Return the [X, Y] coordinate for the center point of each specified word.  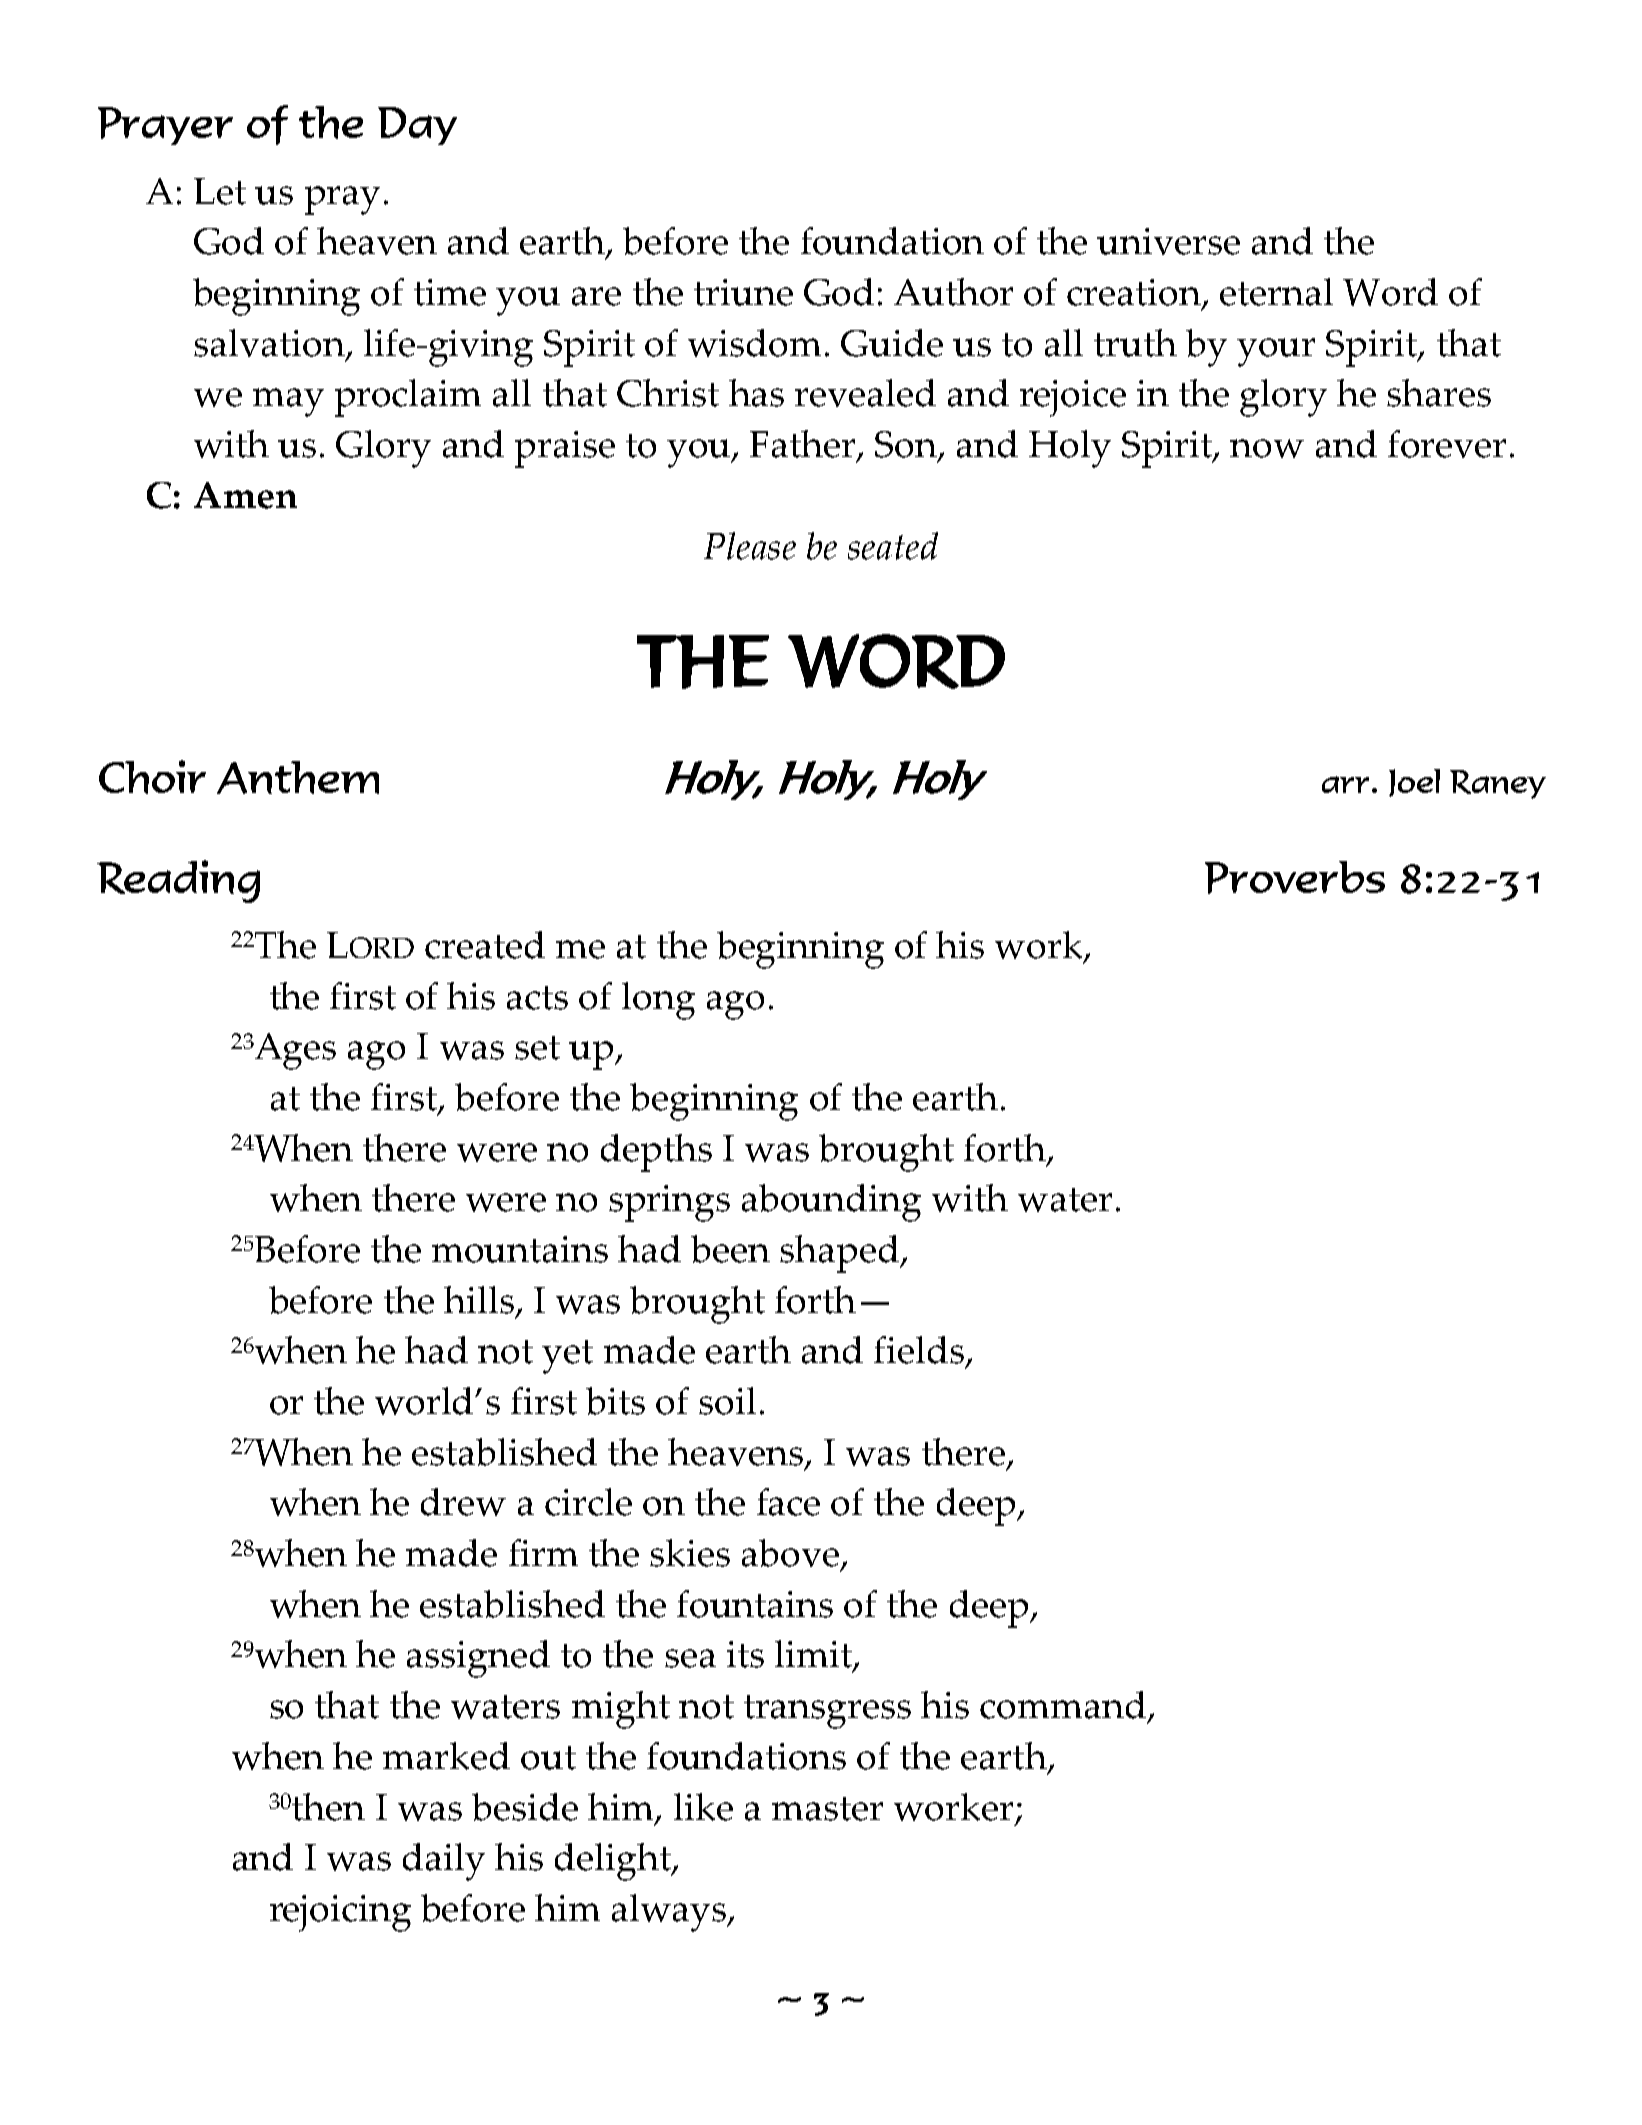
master [827, 1809]
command [1063, 1705]
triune [743, 292]
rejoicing [340, 1913]
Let [220, 191]
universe [1168, 241]
